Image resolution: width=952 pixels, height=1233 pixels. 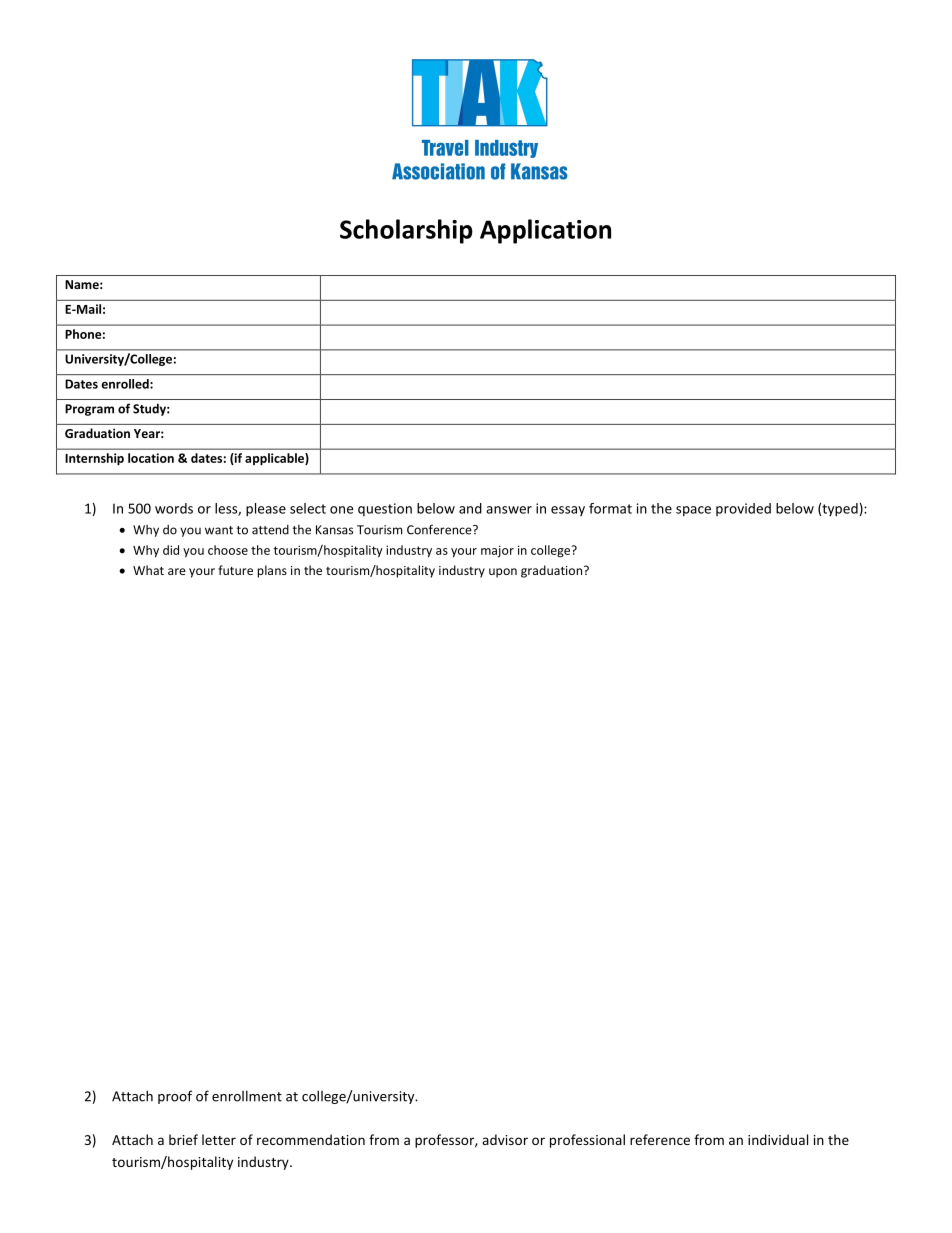 What do you see at coordinates (503, 573) in the image?
I see `upon` at bounding box center [503, 573].
